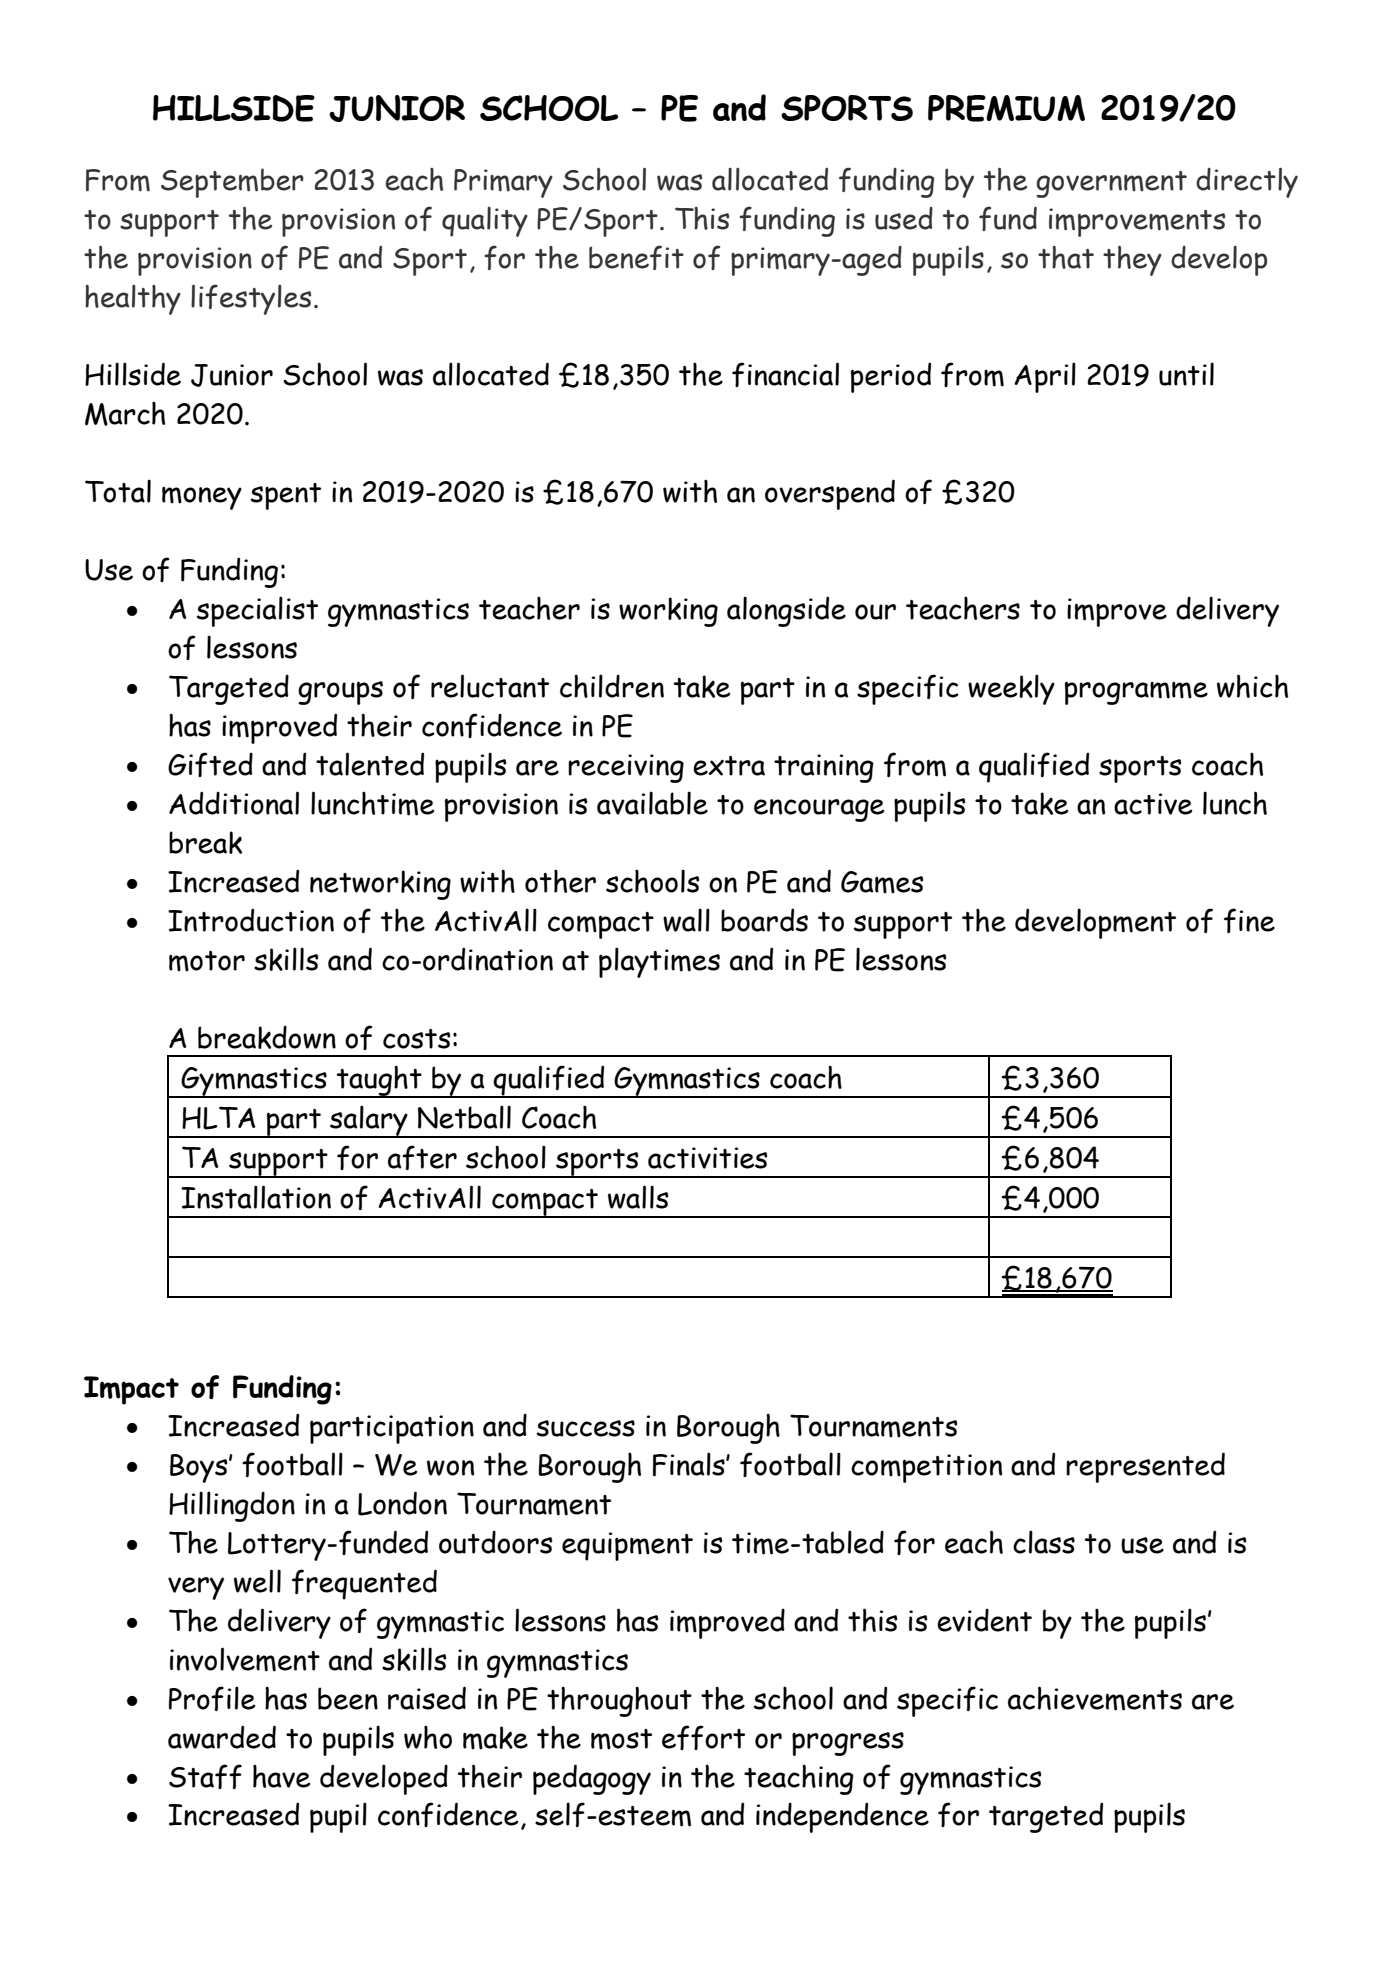 Image resolution: width=1387 pixels, height=1962 pixels. Describe the element at coordinates (207, 961) in the page. I see `motor` at that location.
